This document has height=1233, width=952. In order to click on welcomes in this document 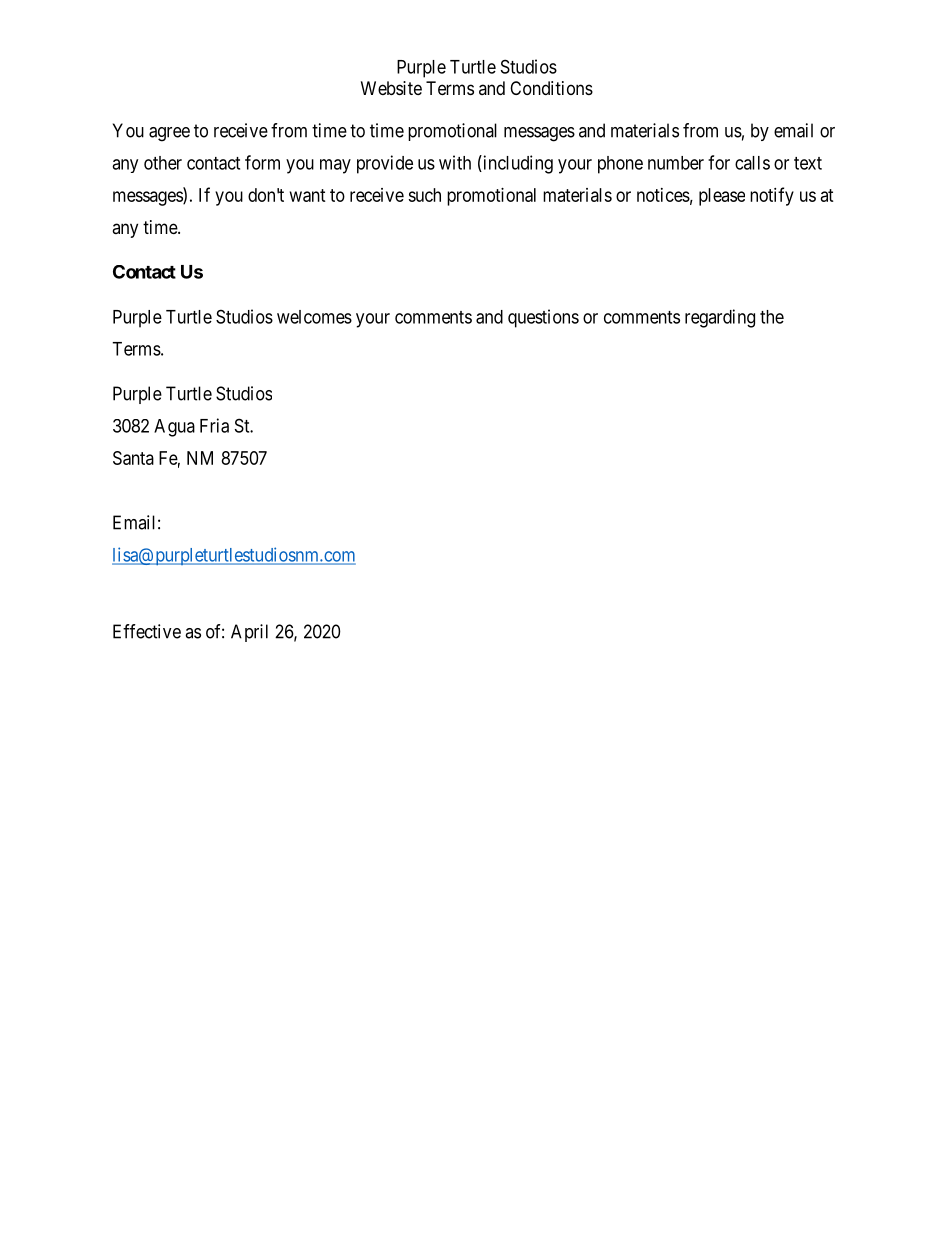, I will do `click(314, 317)`.
